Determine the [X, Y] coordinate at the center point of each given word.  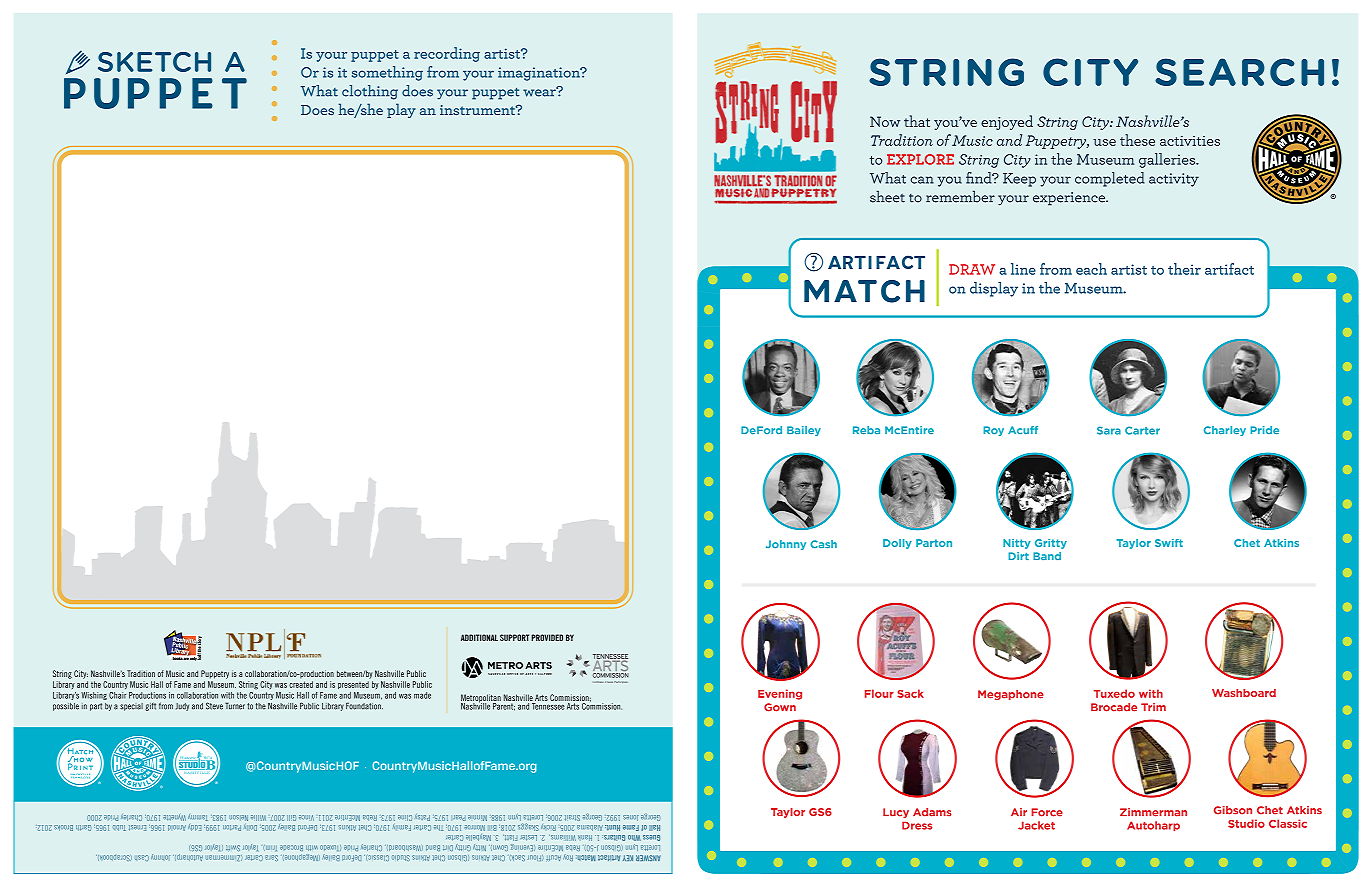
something [387, 73]
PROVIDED [547, 637]
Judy [182, 707]
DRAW [972, 269]
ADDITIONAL [479, 637]
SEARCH [1239, 72]
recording [447, 54]
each [1091, 269]
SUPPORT [514, 637]
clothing [370, 92]
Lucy [896, 813]
